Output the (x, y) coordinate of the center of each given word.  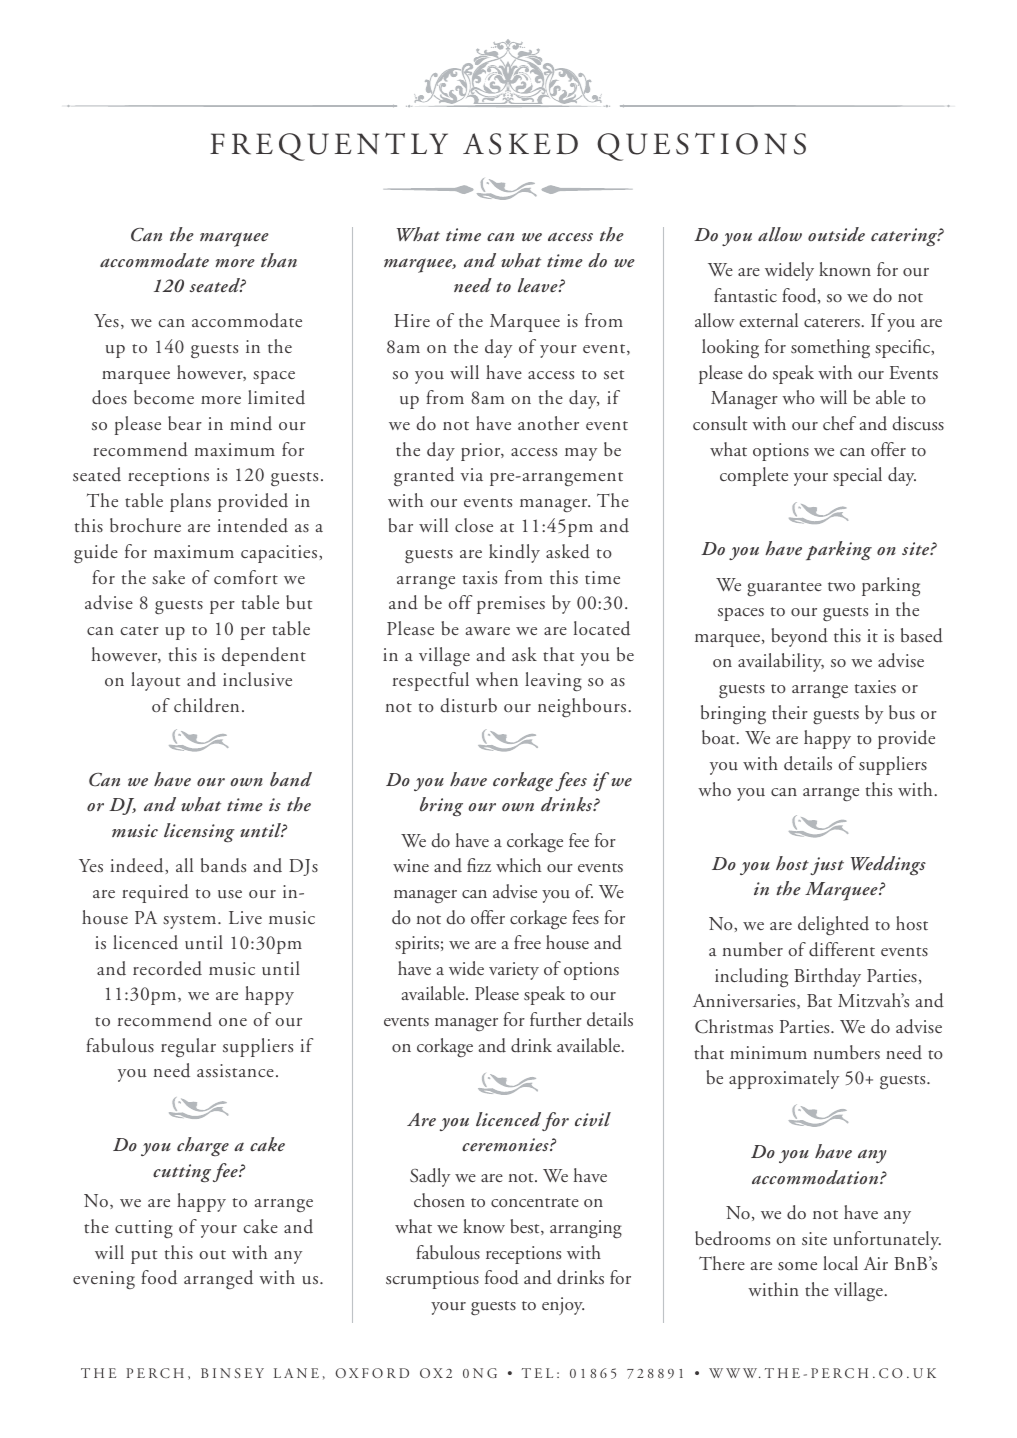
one (233, 1022)
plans (190, 502)
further (556, 1019)
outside (836, 234)
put (144, 1257)
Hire (412, 320)
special (857, 476)
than (279, 260)
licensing (199, 833)
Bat (819, 1000)
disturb (468, 705)
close (474, 525)
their (790, 712)
